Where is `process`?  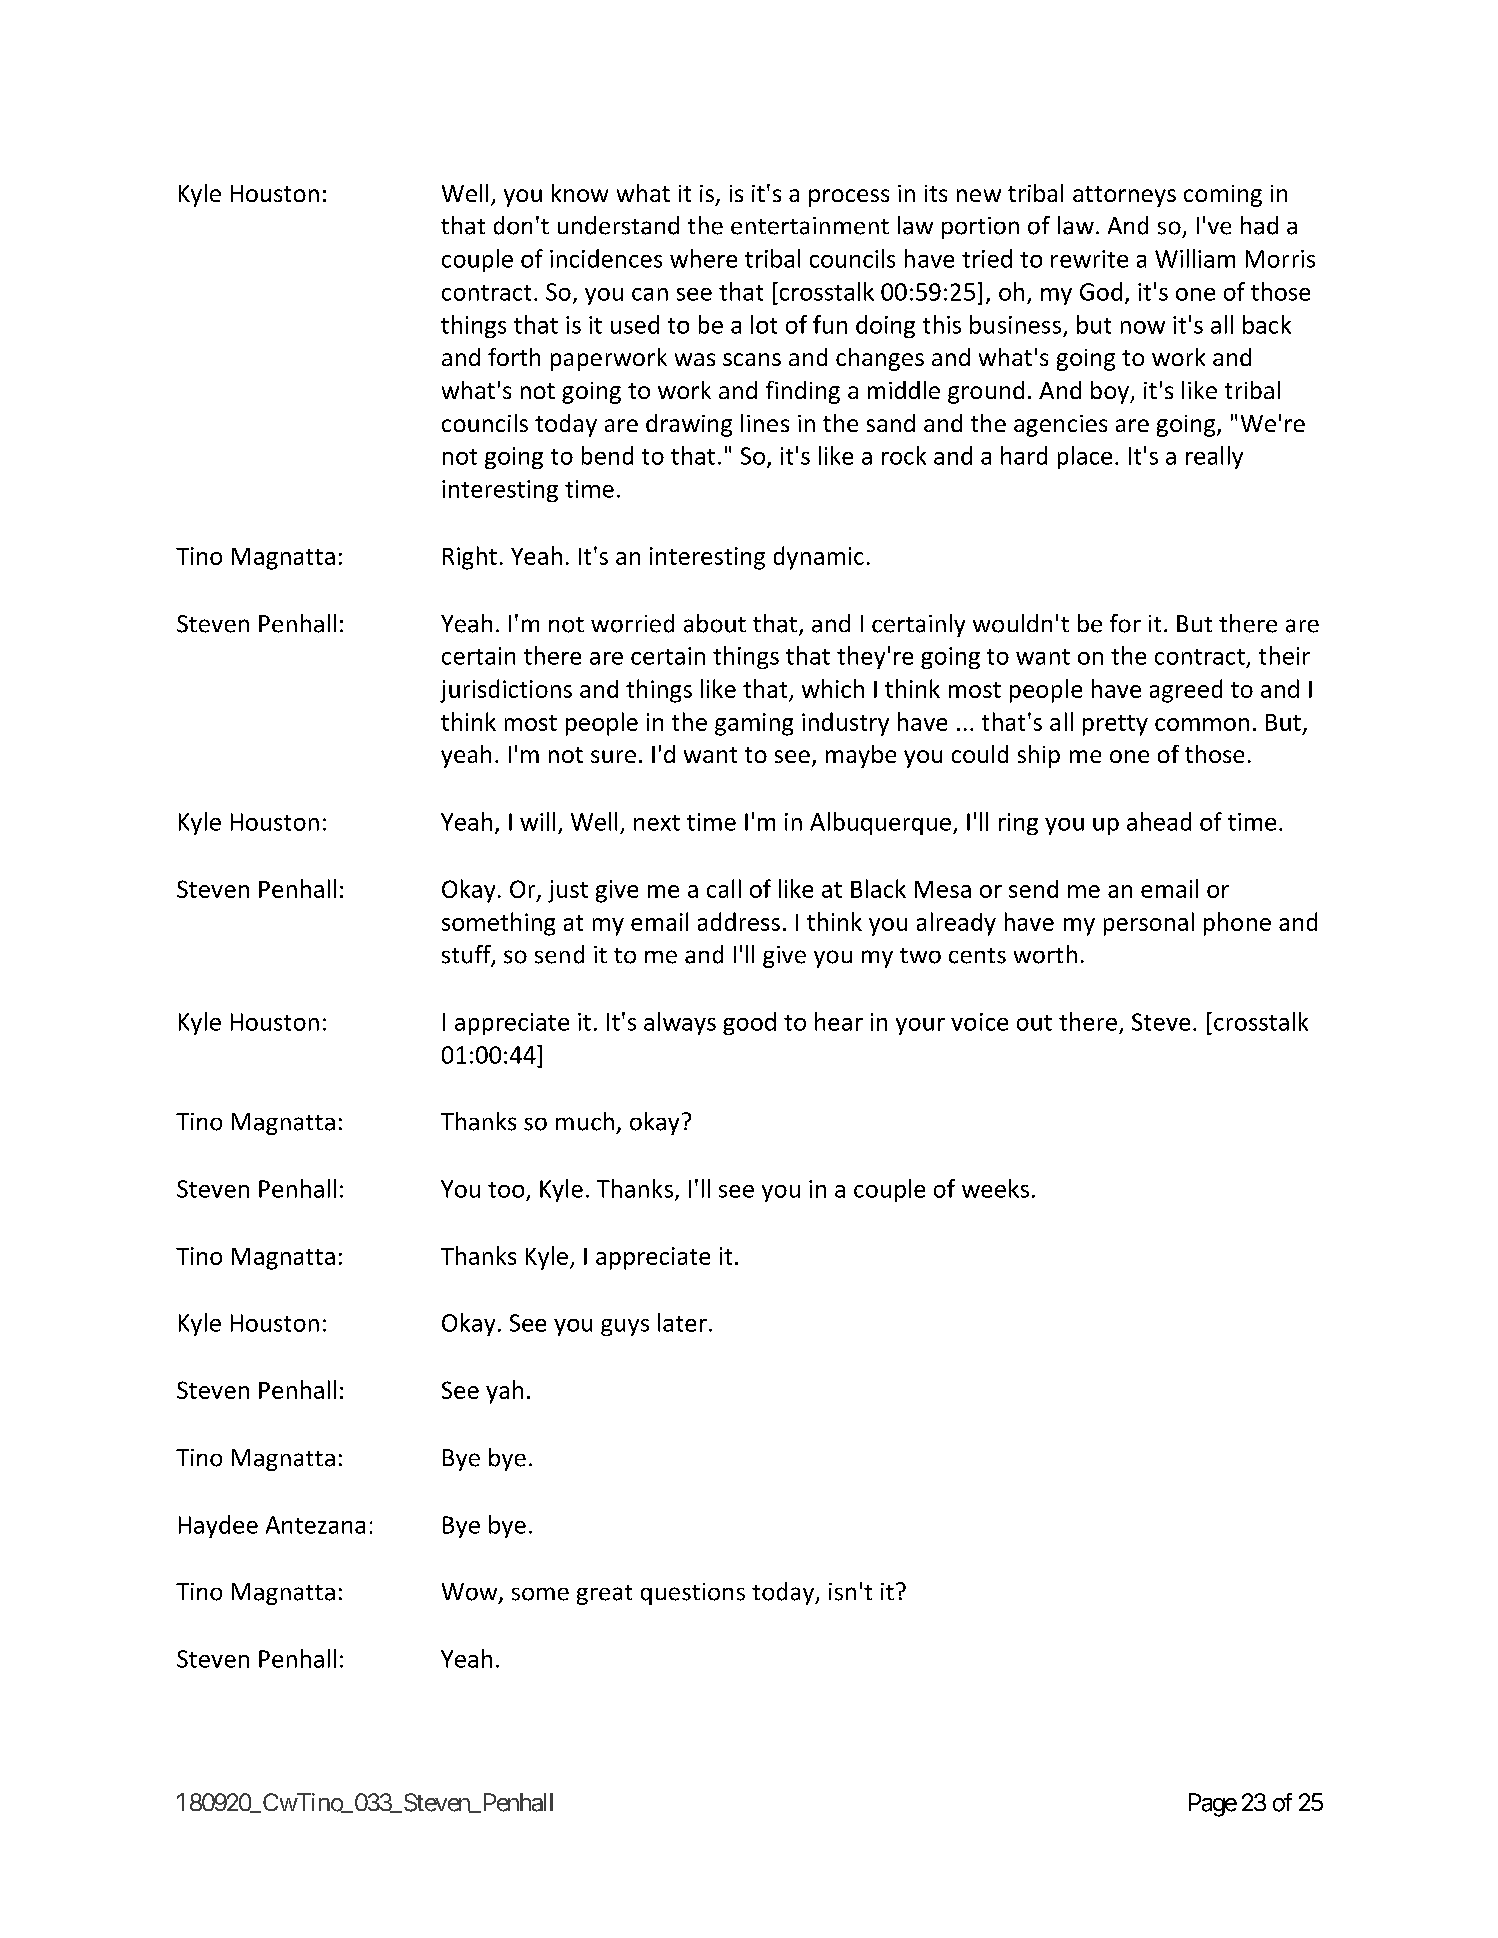
process is located at coordinates (849, 198).
